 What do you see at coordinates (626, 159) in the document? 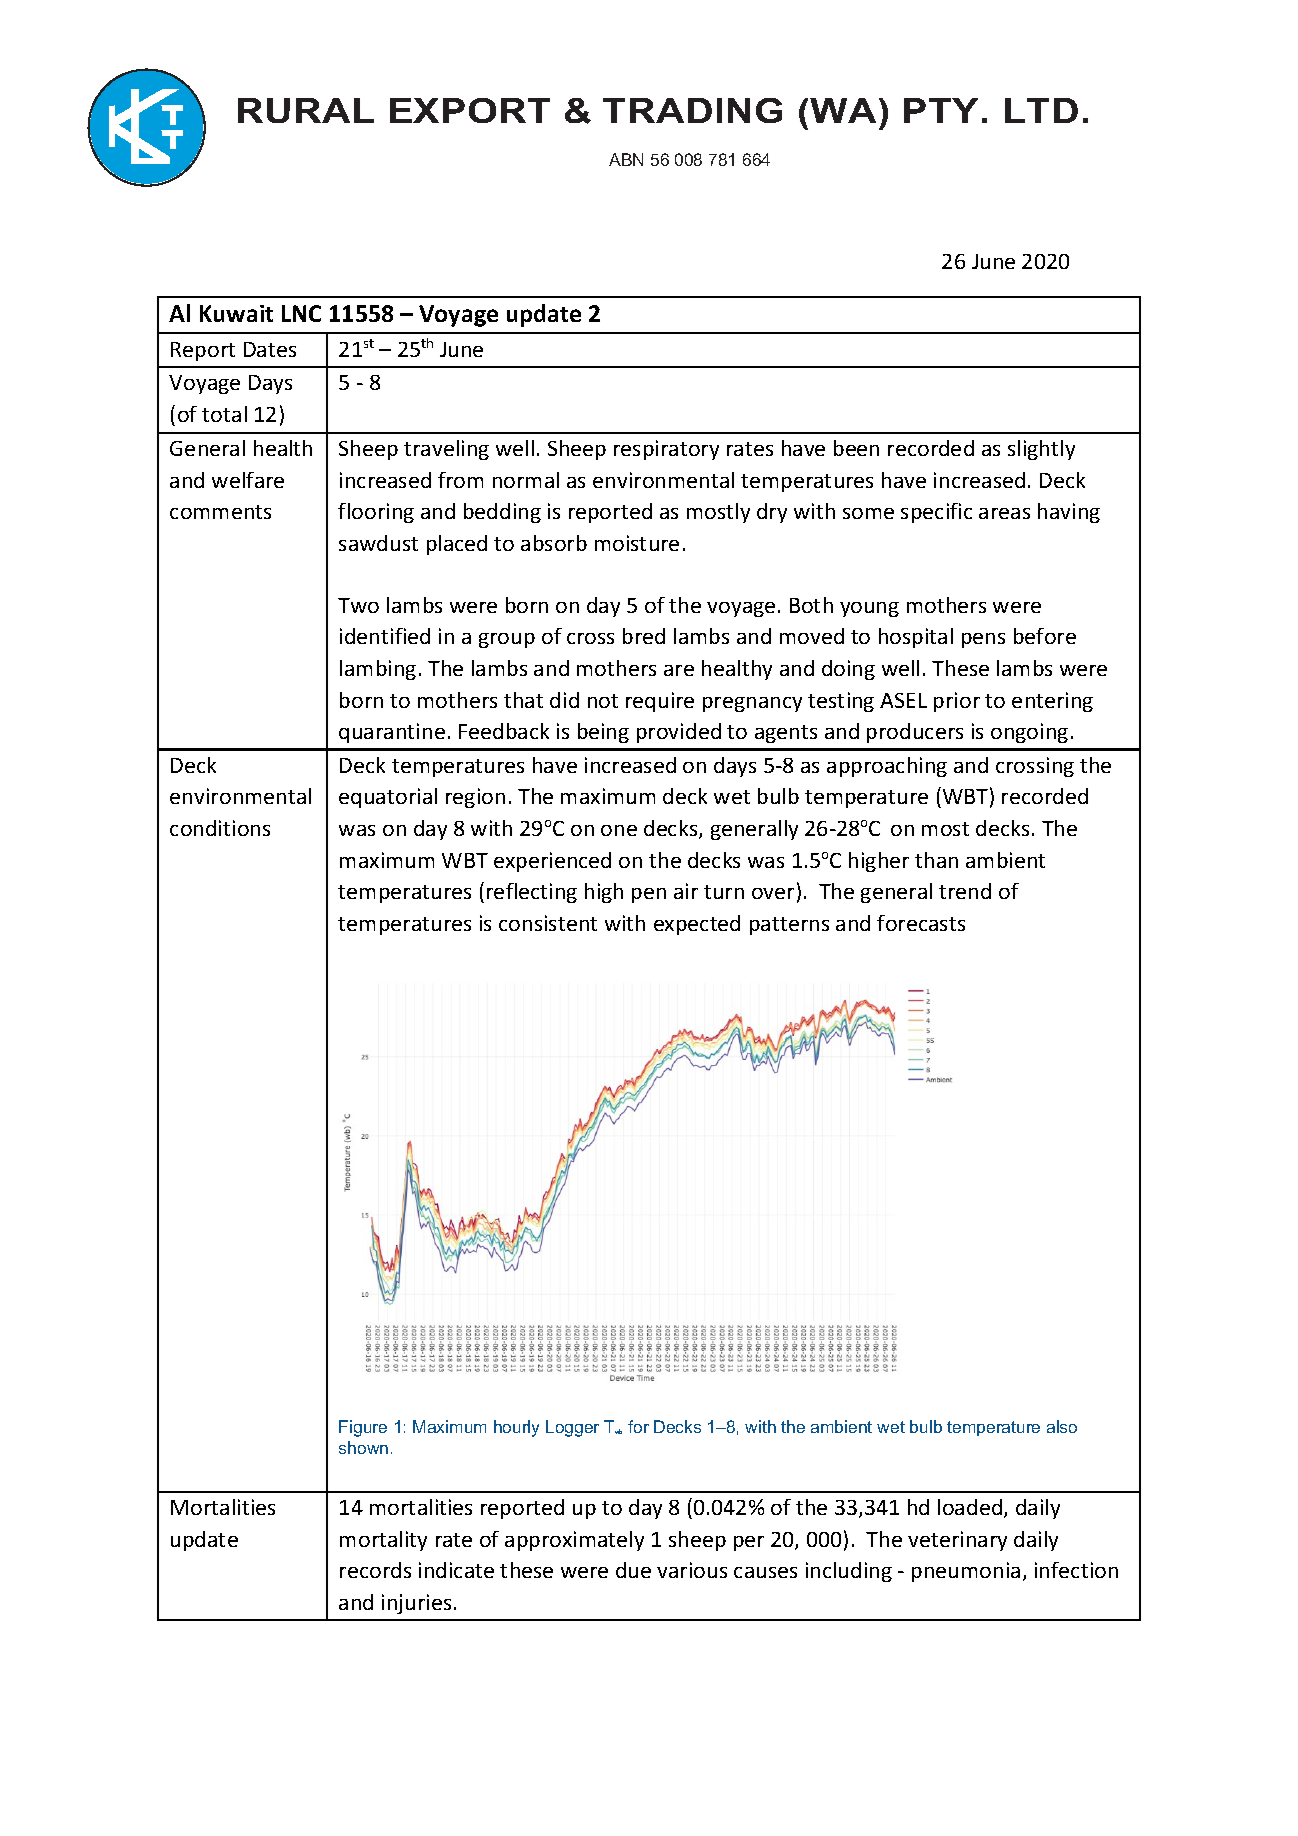
I see `ABN` at bounding box center [626, 159].
